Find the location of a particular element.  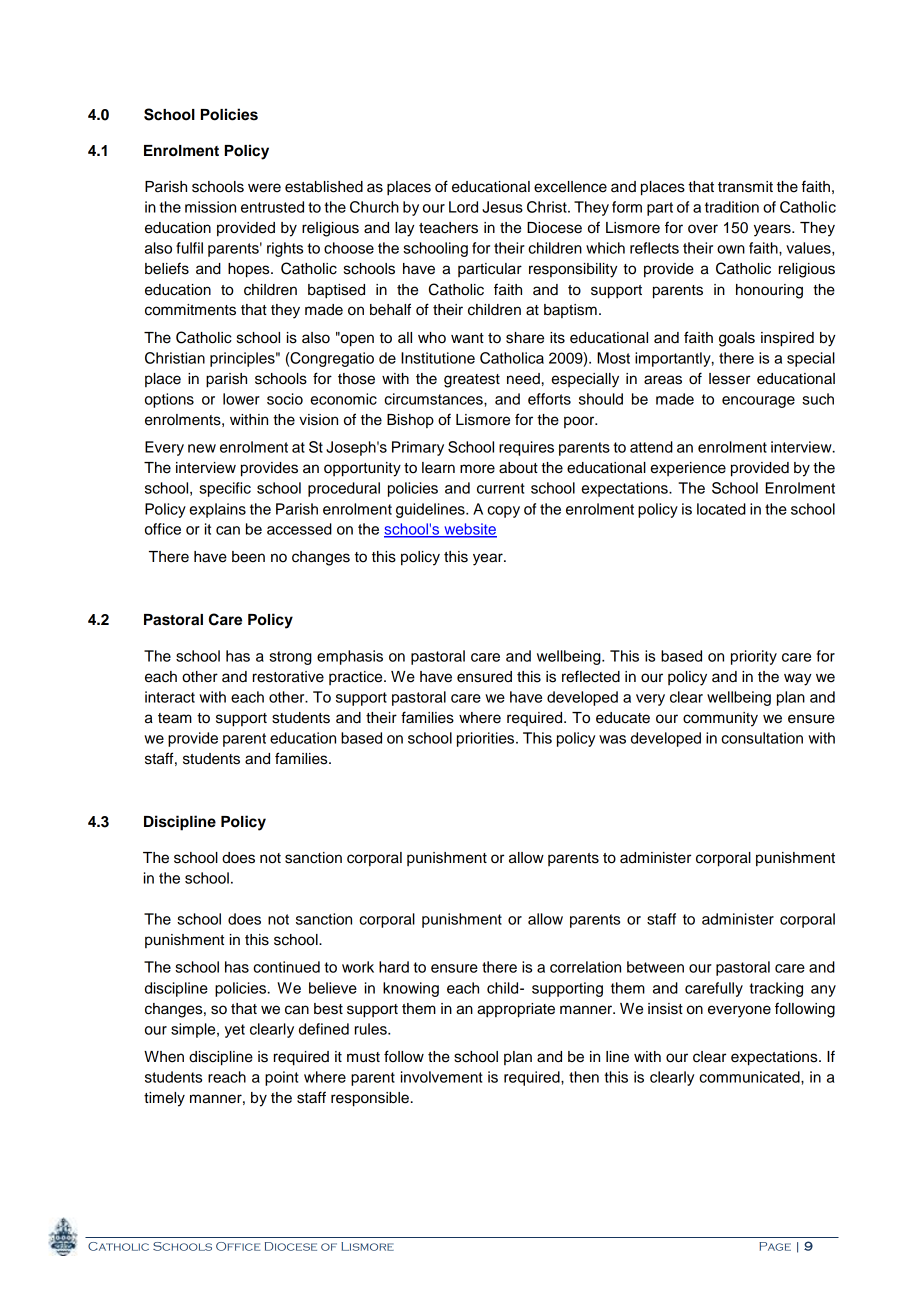

tracking is located at coordinates (776, 989).
